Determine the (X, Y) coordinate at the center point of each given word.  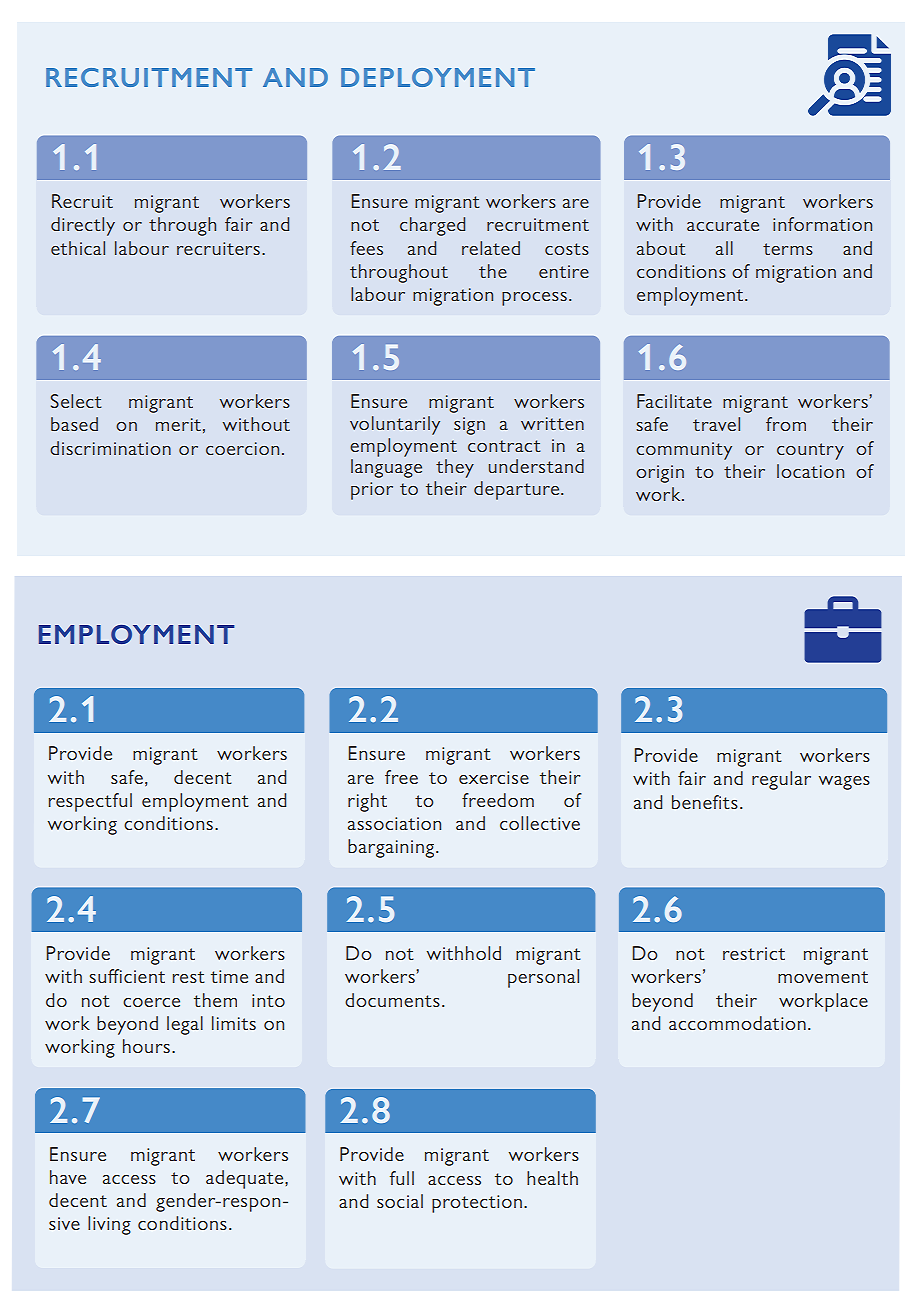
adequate (246, 1179)
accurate (723, 225)
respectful (90, 802)
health (552, 1178)
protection (477, 1204)
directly (83, 226)
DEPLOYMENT (438, 77)
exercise (494, 777)
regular (781, 780)
